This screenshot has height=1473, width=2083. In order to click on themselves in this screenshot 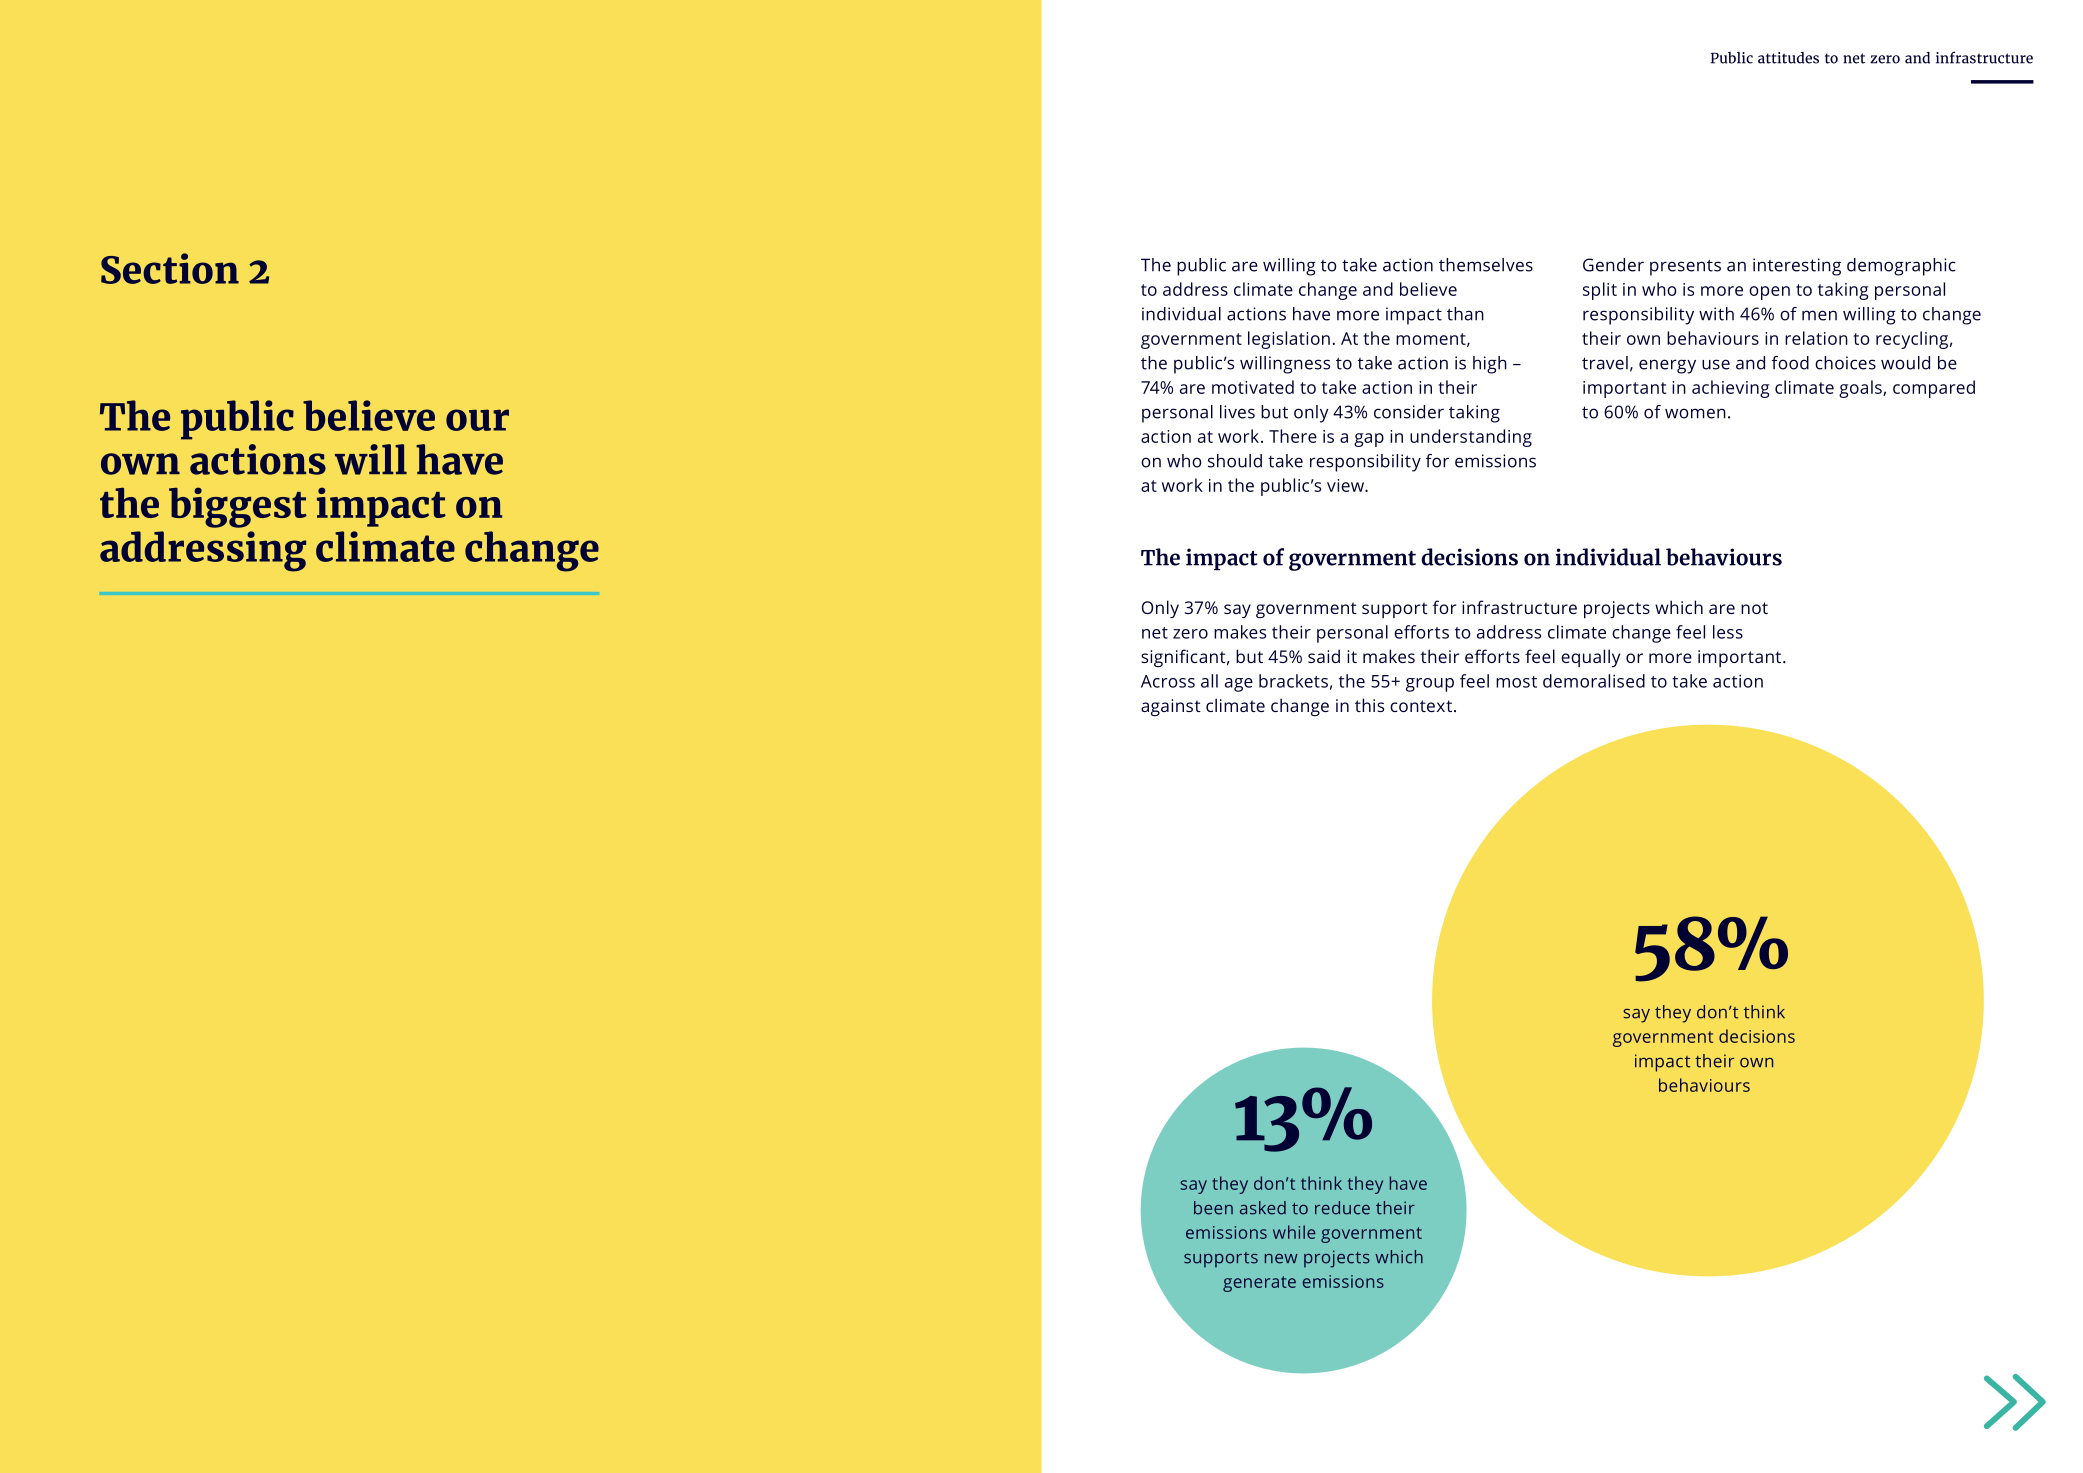, I will do `click(1486, 265)`.
